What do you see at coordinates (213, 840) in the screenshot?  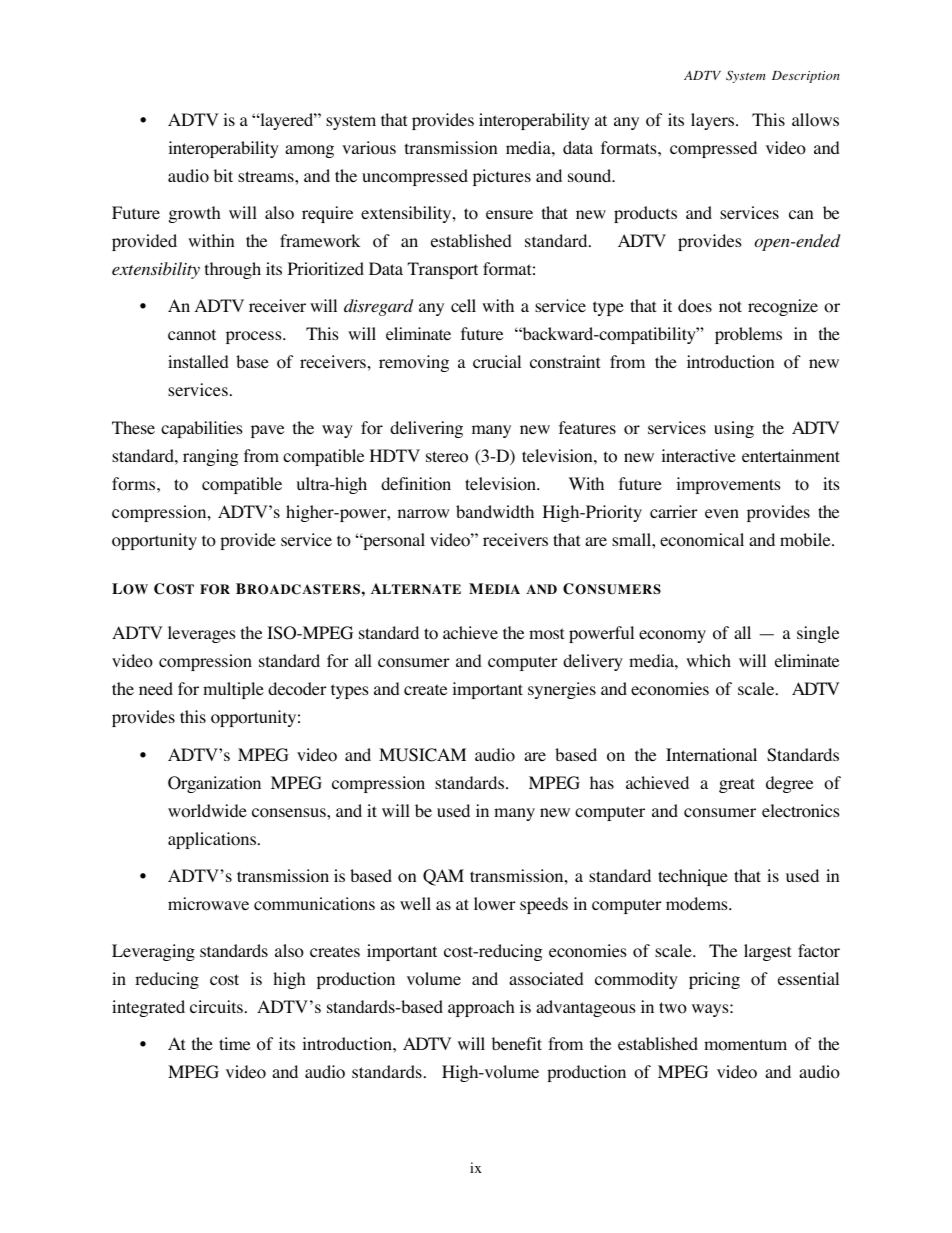 I see `applications` at bounding box center [213, 840].
